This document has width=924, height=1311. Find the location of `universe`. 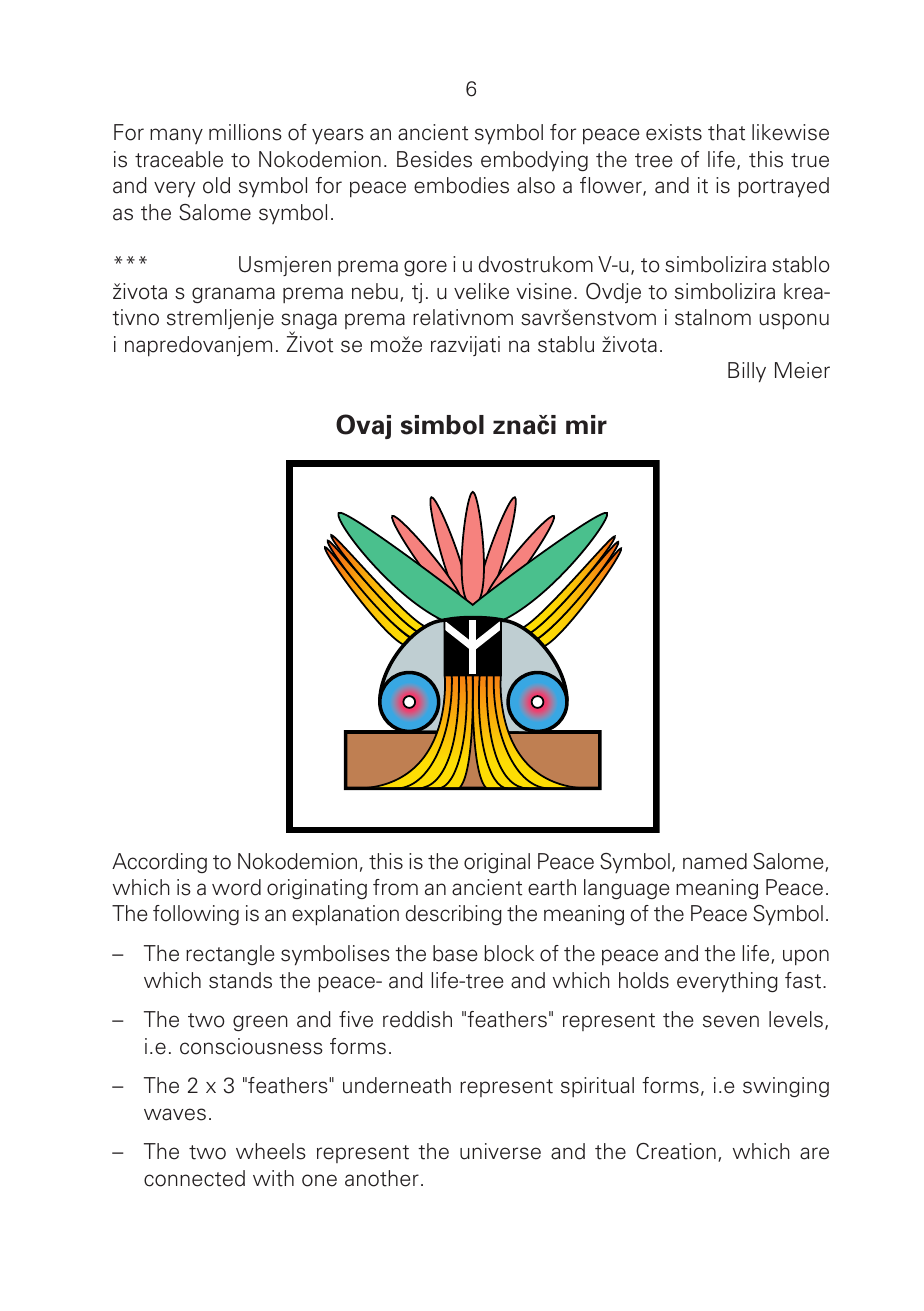

universe is located at coordinates (500, 1151).
